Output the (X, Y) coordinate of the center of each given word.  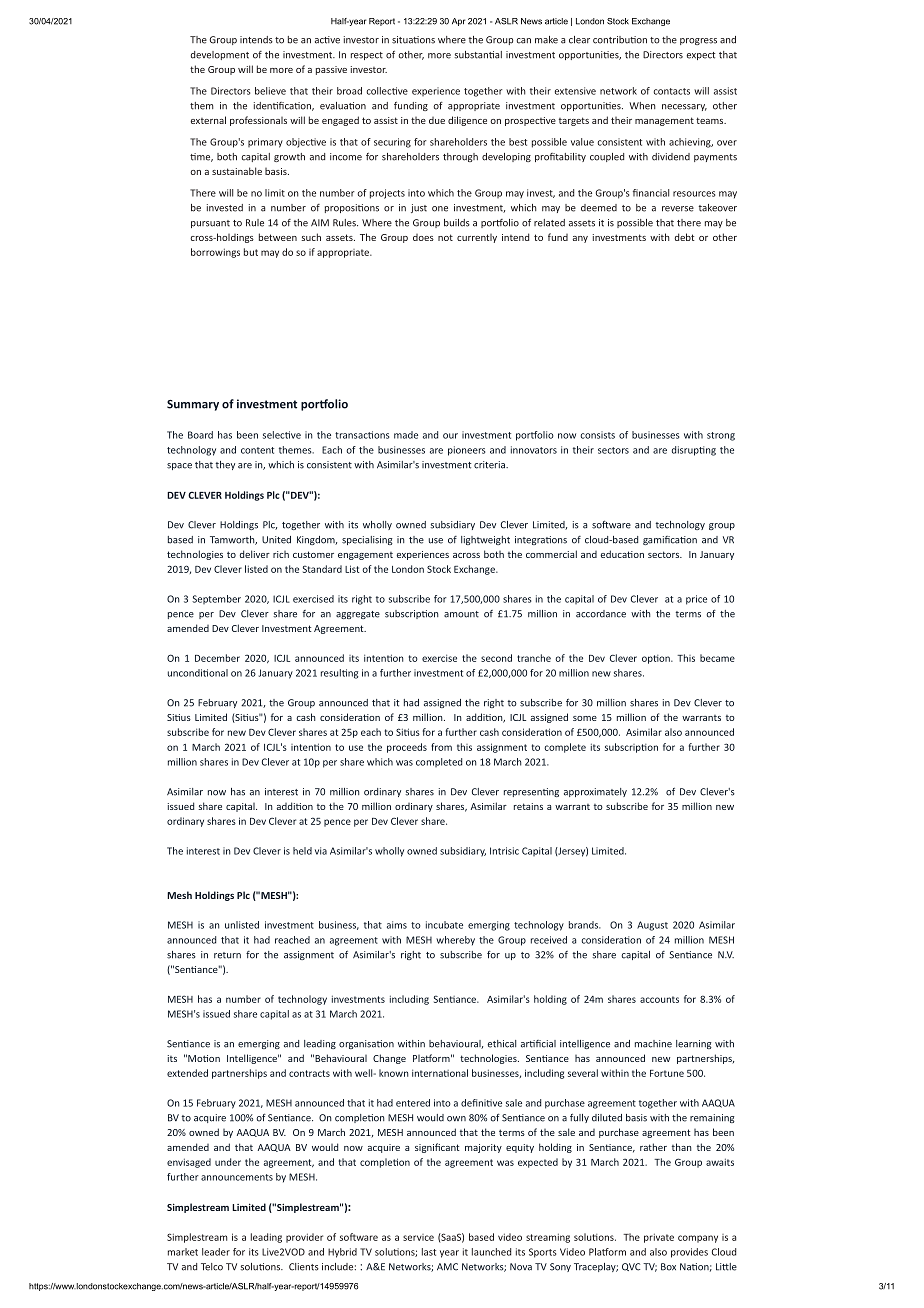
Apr (459, 22)
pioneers (467, 451)
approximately (595, 792)
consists (598, 435)
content (257, 450)
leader (216, 1252)
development (220, 55)
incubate (444, 925)
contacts (672, 91)
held (302, 851)
